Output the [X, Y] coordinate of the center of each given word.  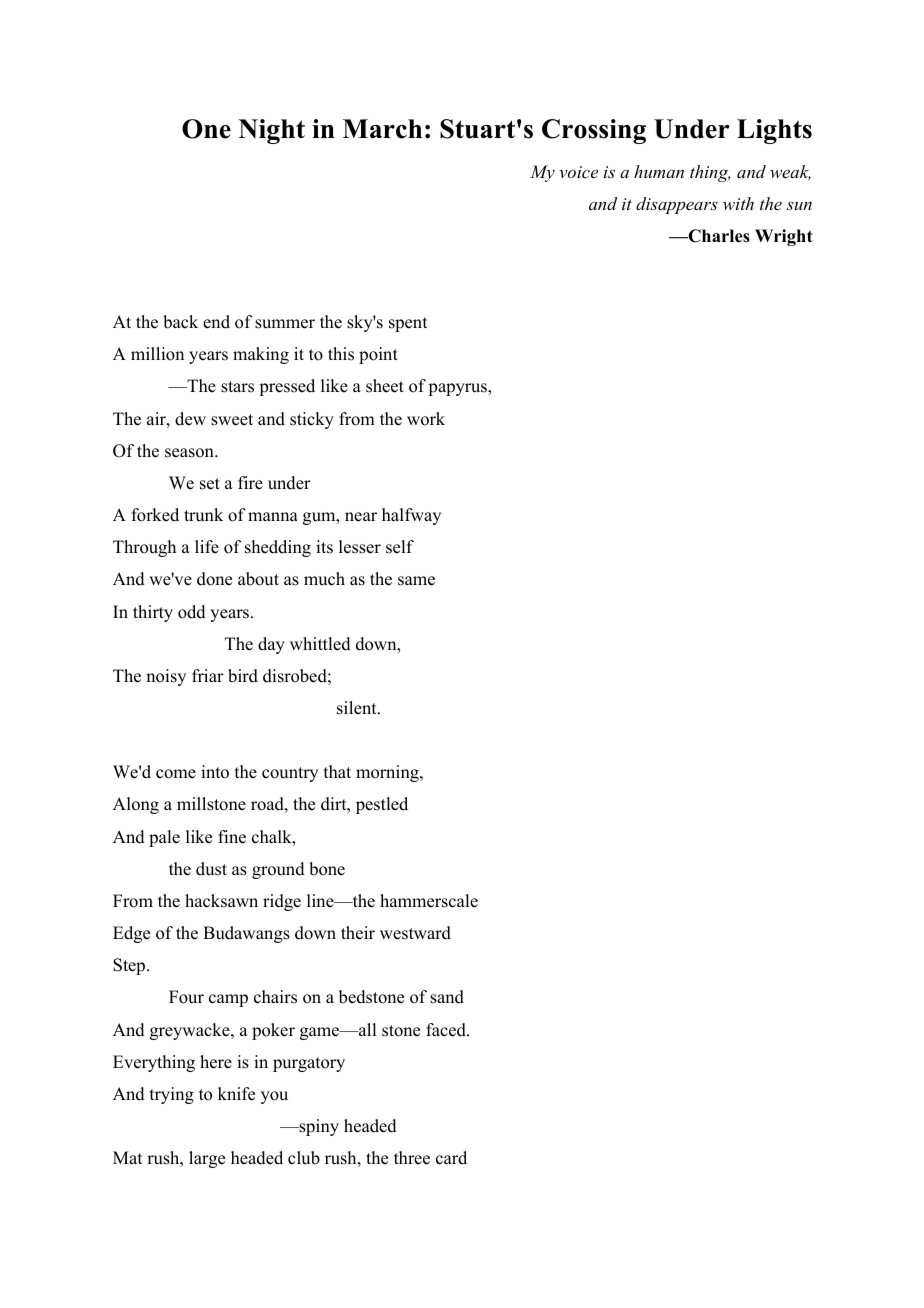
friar [208, 675]
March [382, 129]
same [416, 581]
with [738, 203]
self [400, 547]
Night [272, 131]
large [207, 1159]
